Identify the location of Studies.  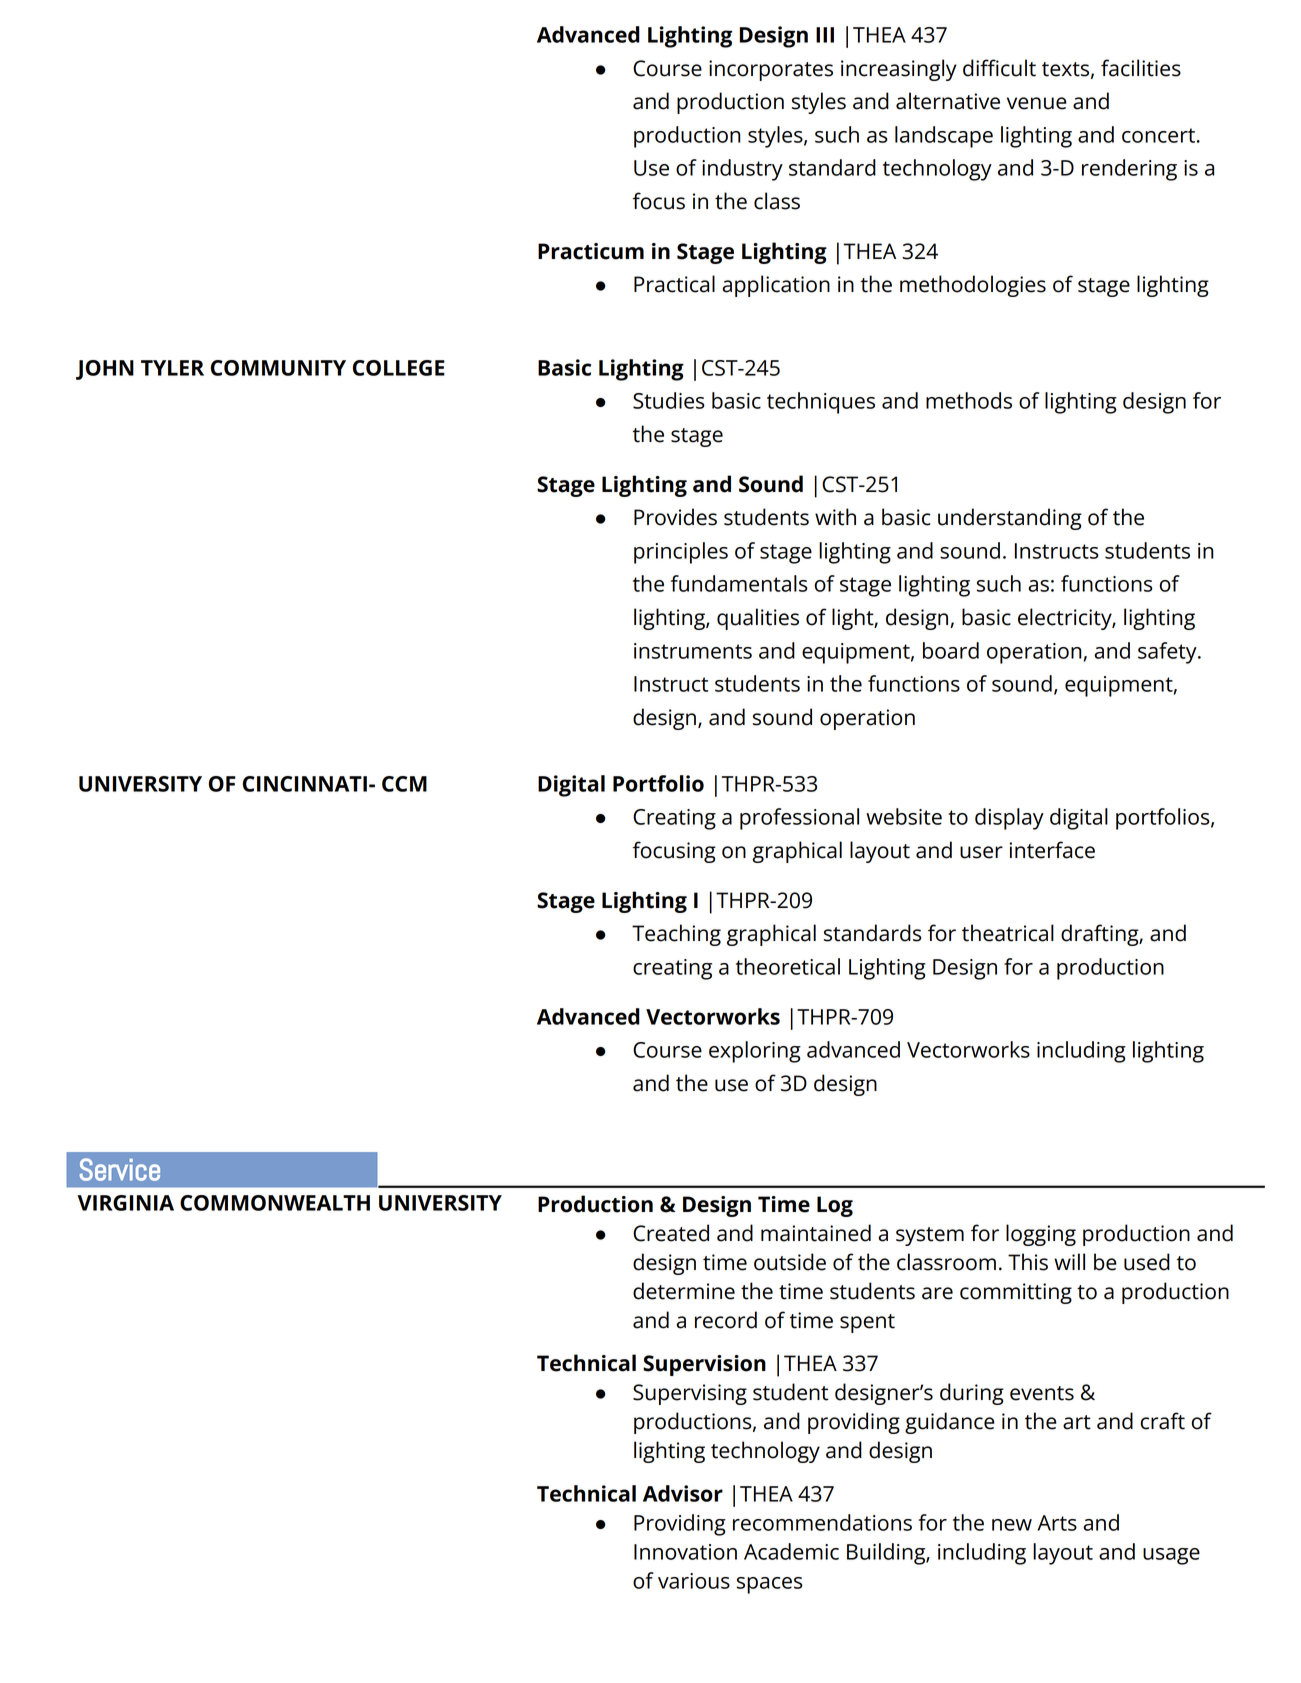
(669, 400).
